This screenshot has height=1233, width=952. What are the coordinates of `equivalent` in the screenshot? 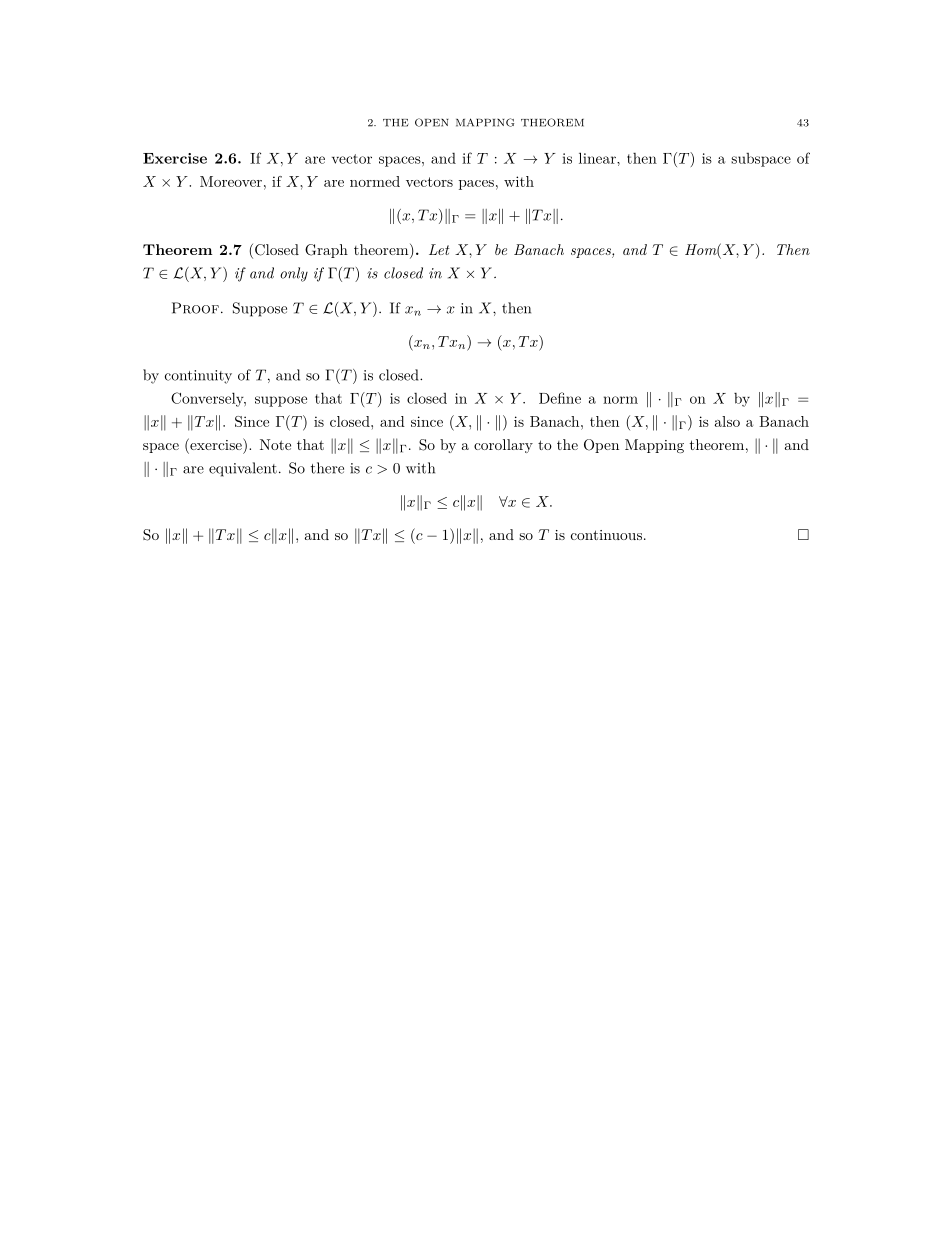 It's located at (243, 469).
